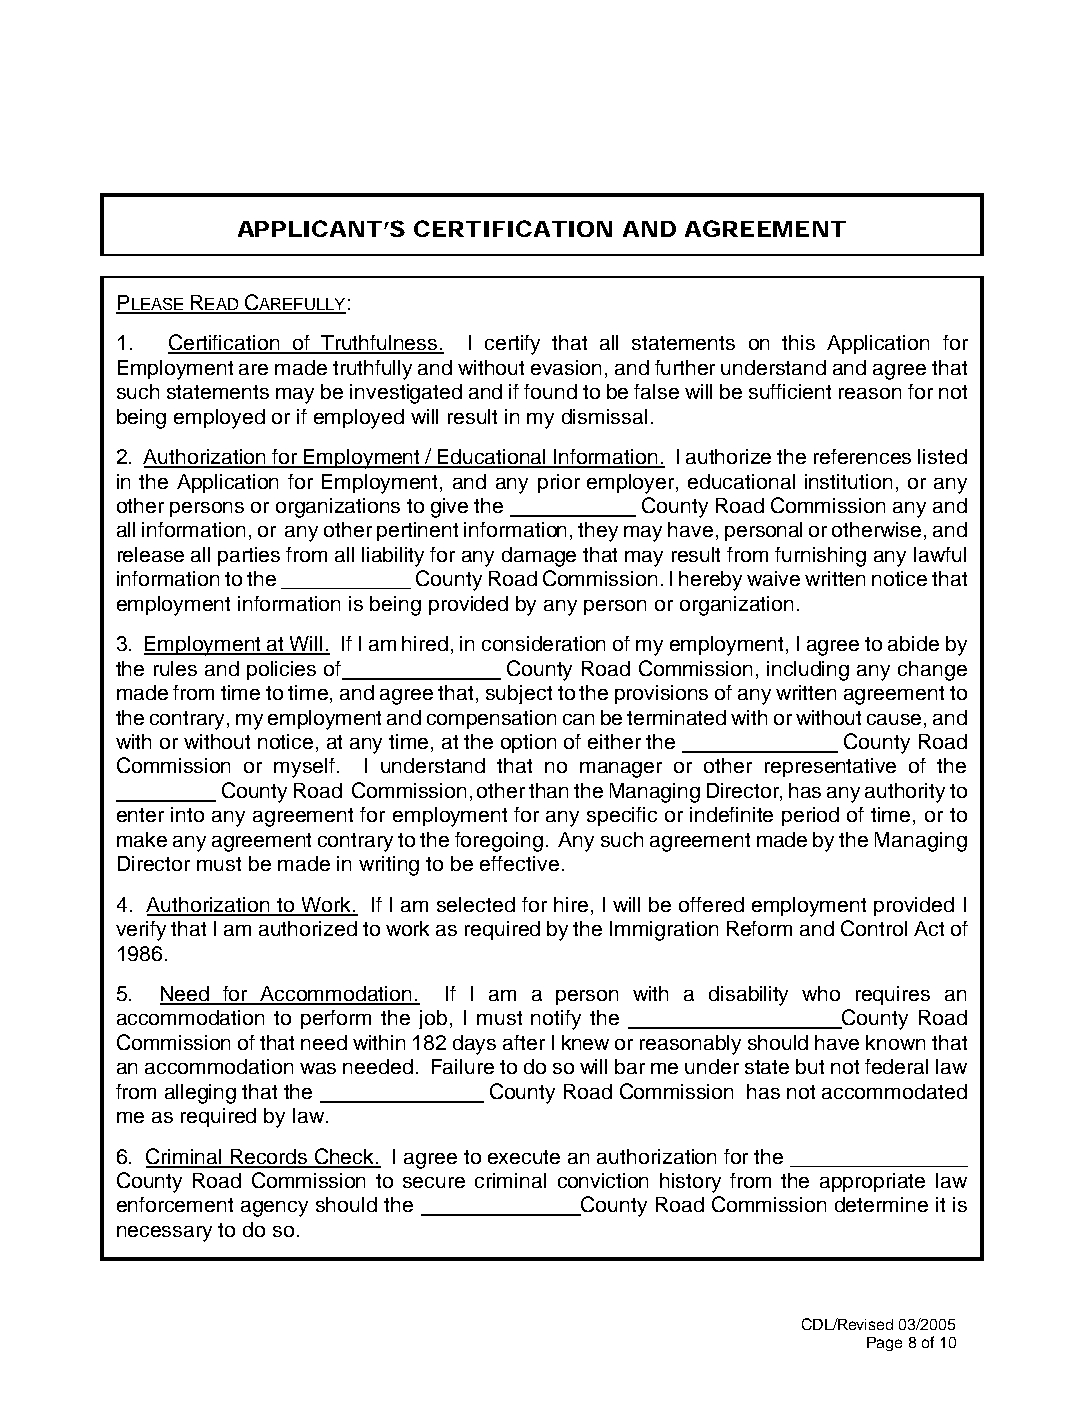 This screenshot has width=1084, height=1403. I want to click on into, so click(187, 814).
